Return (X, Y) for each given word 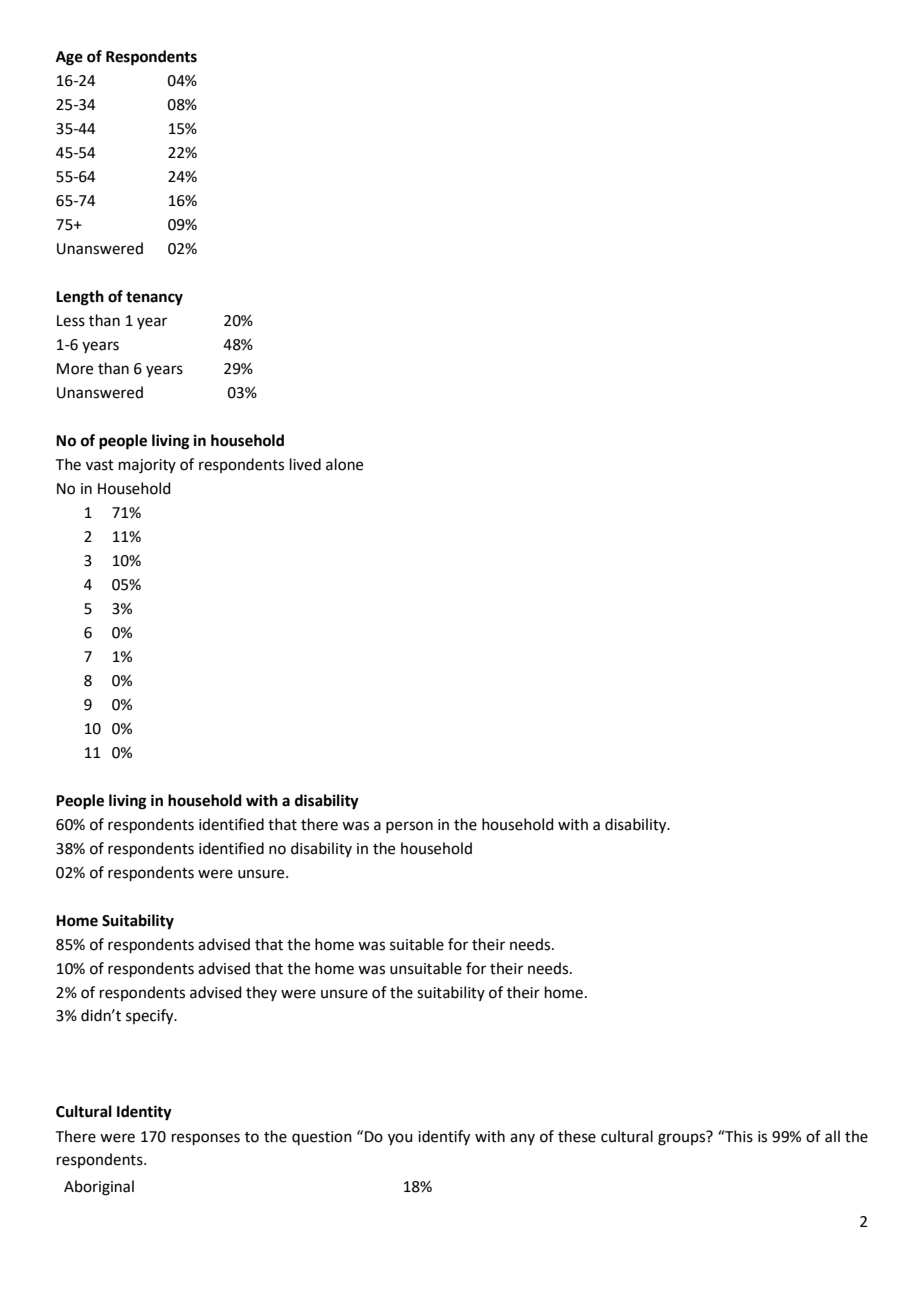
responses (206, 1139)
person (409, 827)
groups (683, 1138)
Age (69, 58)
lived (305, 464)
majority (147, 466)
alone (344, 464)
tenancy (154, 299)
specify (151, 1017)
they (261, 993)
